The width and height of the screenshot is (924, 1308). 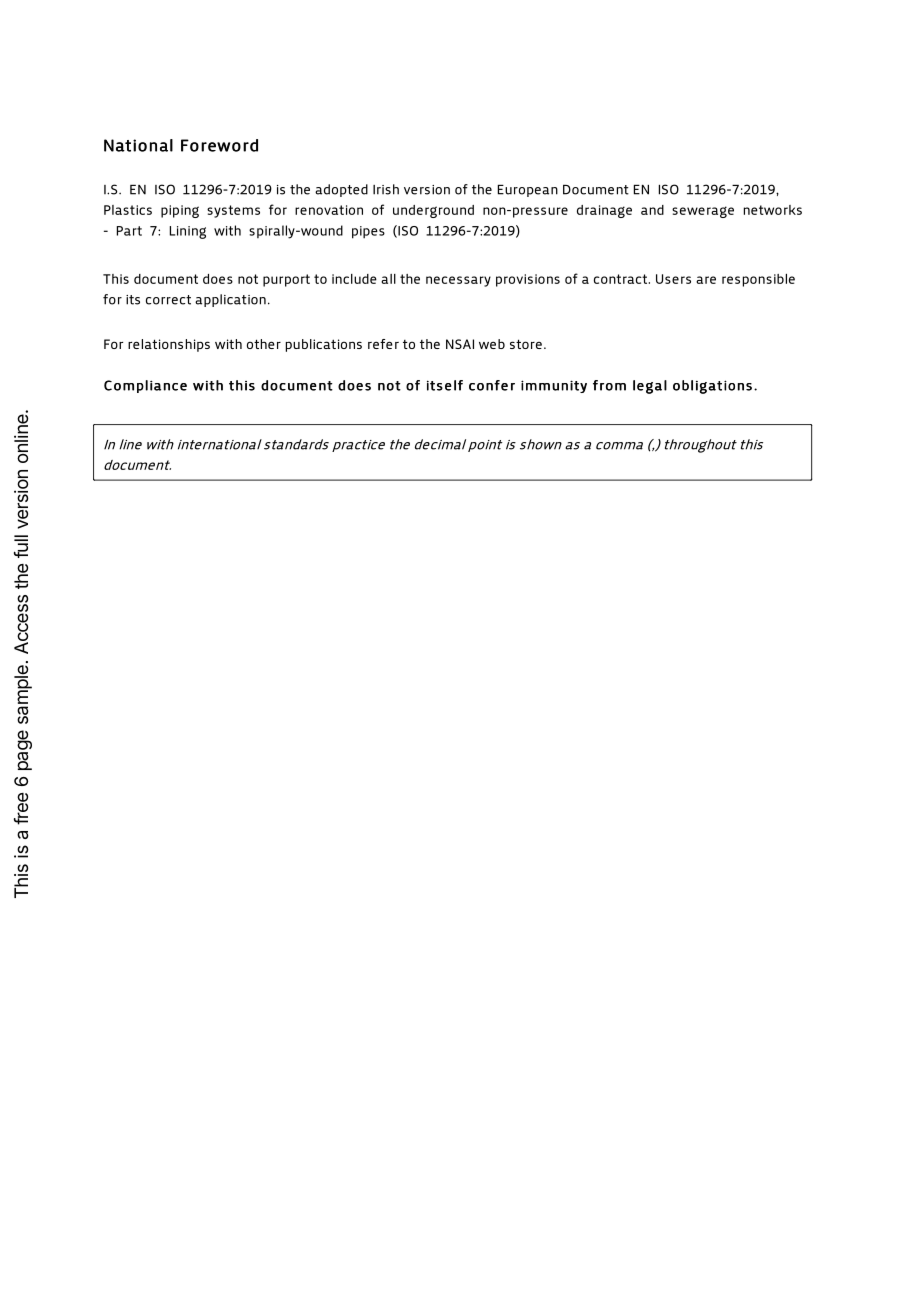 What do you see at coordinates (368, 232) in the screenshot?
I see `pipes` at bounding box center [368, 232].
